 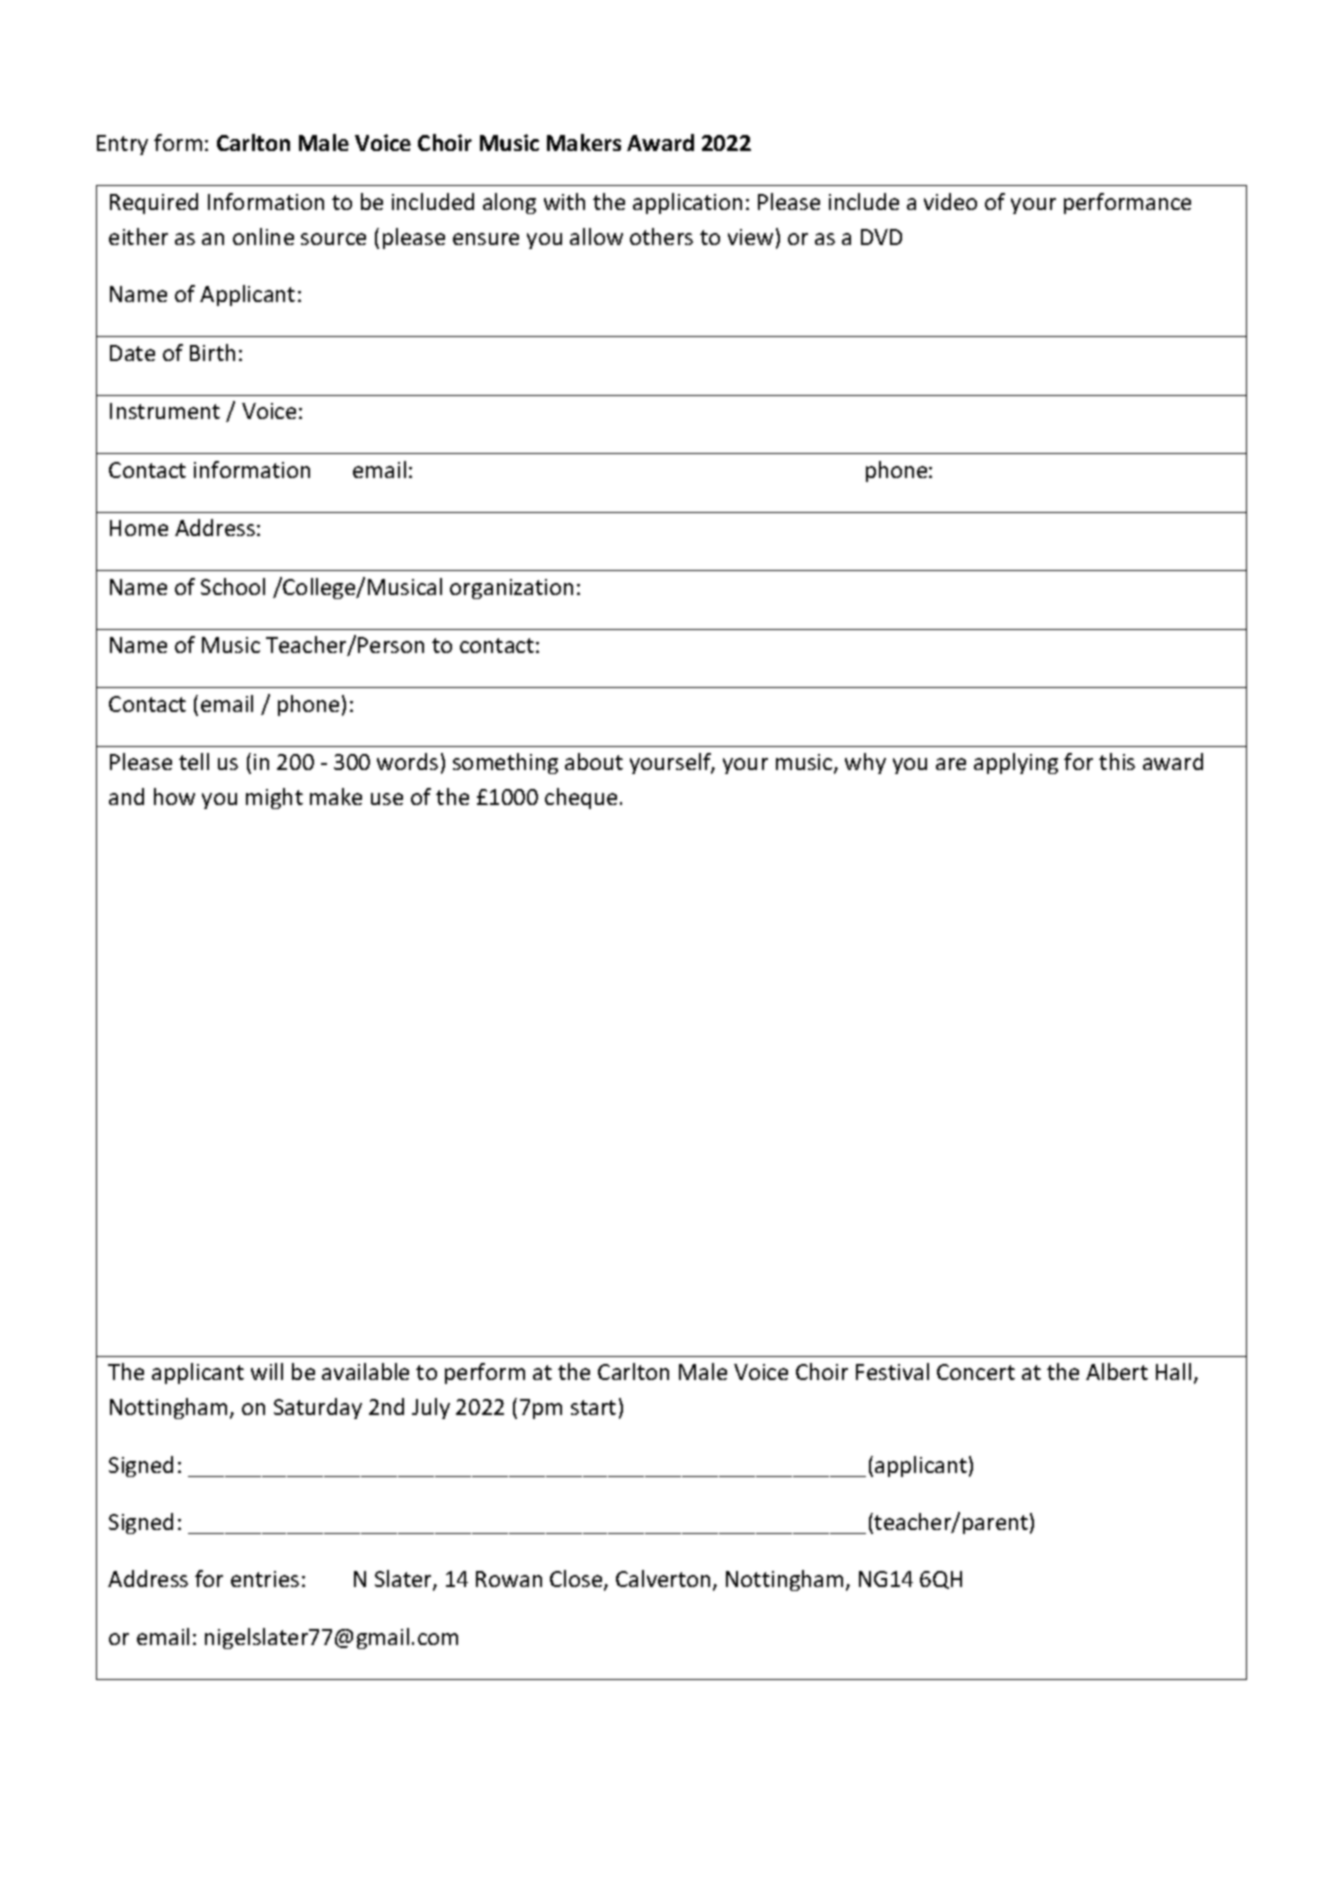 What do you see at coordinates (274, 798) in the document?
I see `might` at bounding box center [274, 798].
